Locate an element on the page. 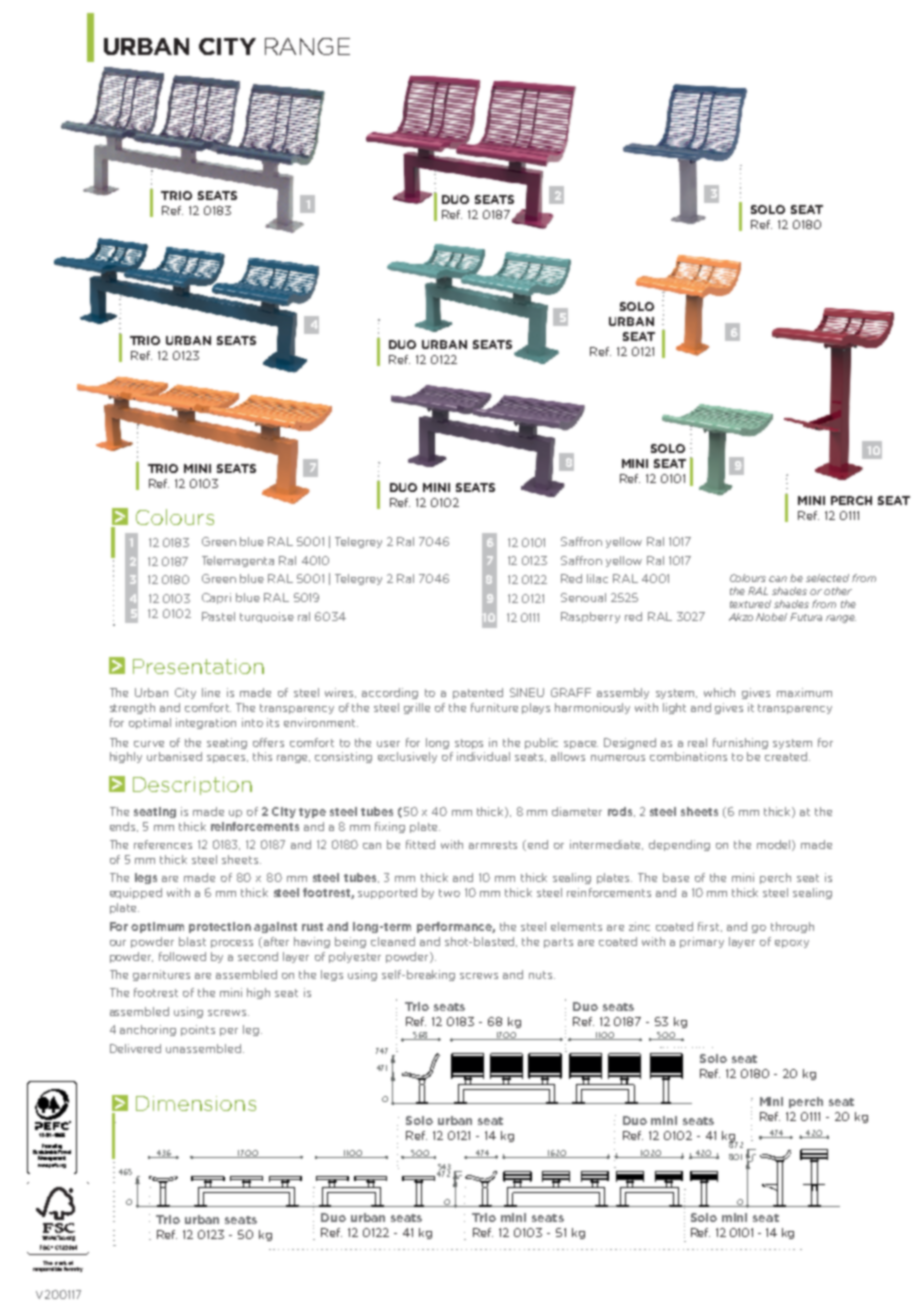  references is located at coordinates (163, 844).
